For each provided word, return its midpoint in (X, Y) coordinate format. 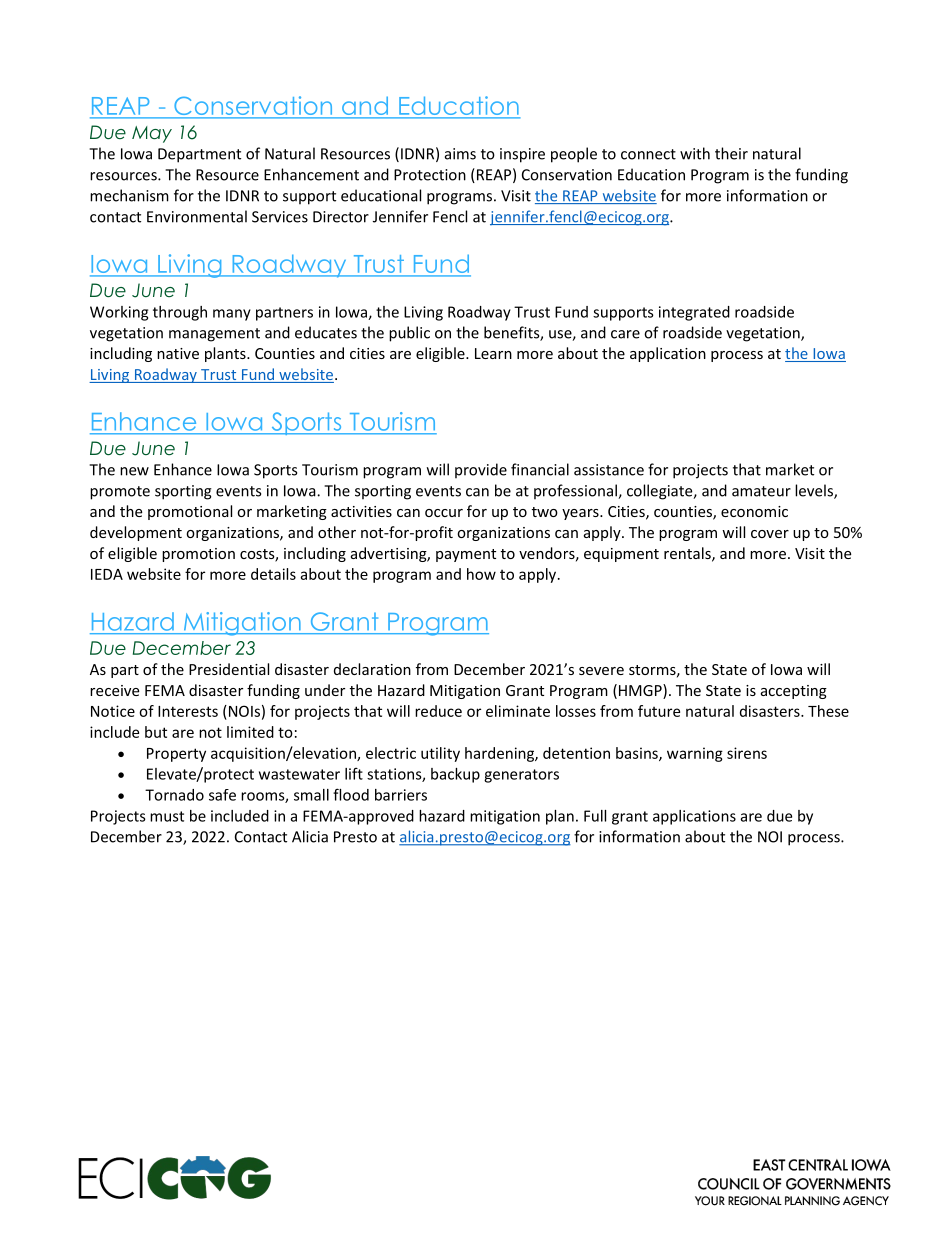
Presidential (229, 669)
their (731, 153)
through (180, 313)
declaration (372, 669)
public (409, 334)
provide (481, 471)
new (134, 471)
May (152, 134)
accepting (794, 692)
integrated (694, 313)
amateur (761, 491)
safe (222, 795)
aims (460, 154)
